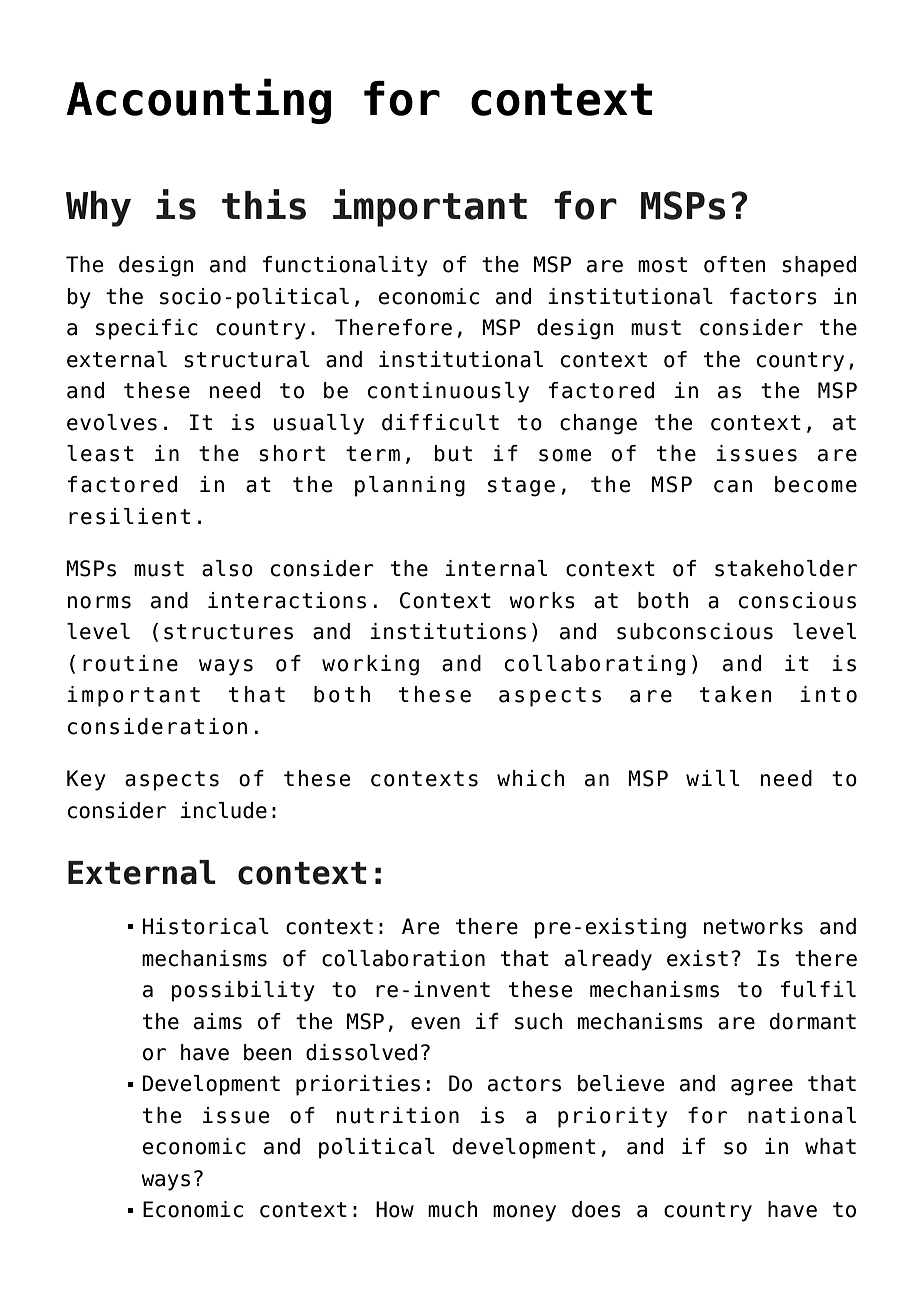  Describe the element at coordinates (733, 486) in the screenshot. I see `can` at that location.
